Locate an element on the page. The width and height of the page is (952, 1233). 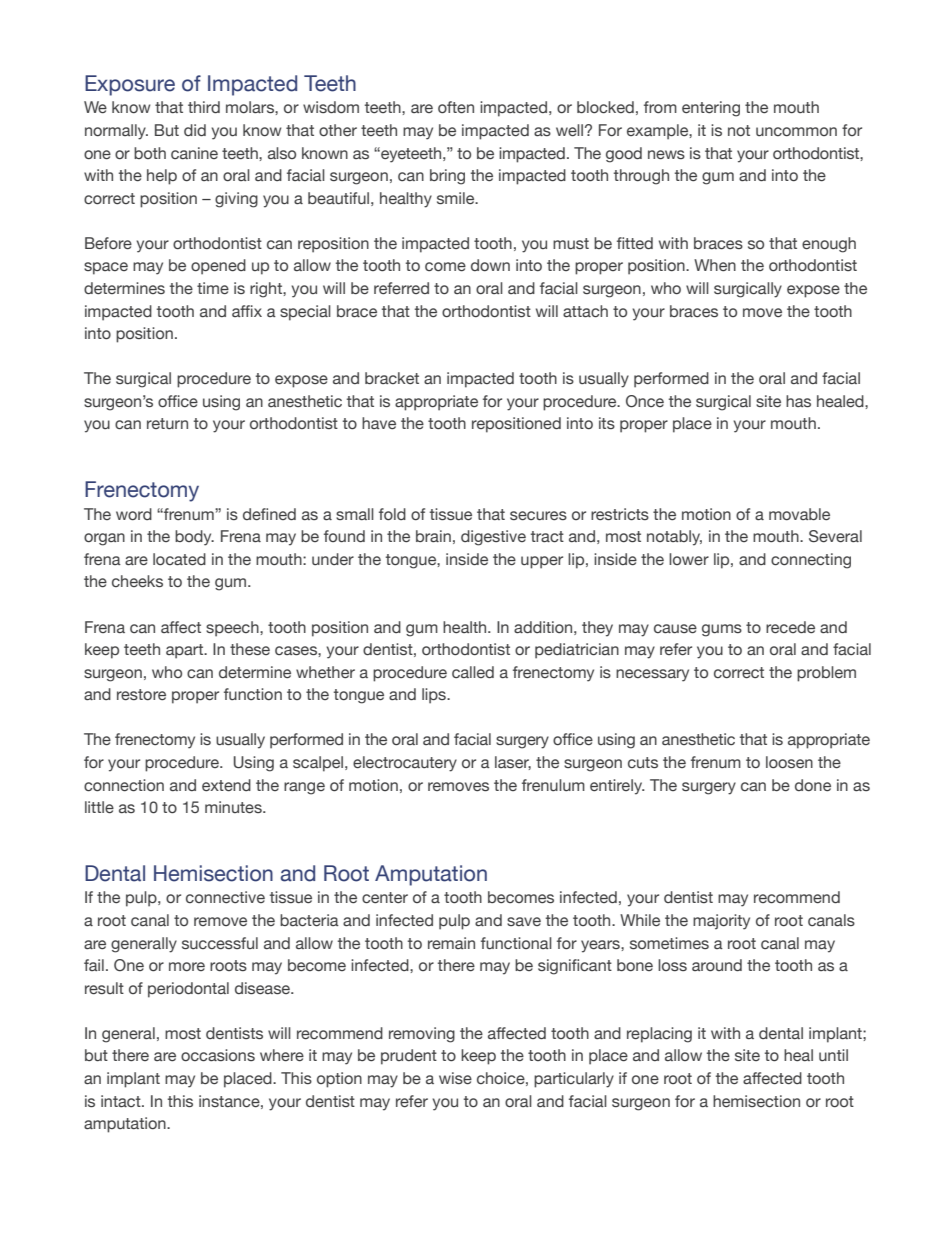
often is located at coordinates (456, 107).
